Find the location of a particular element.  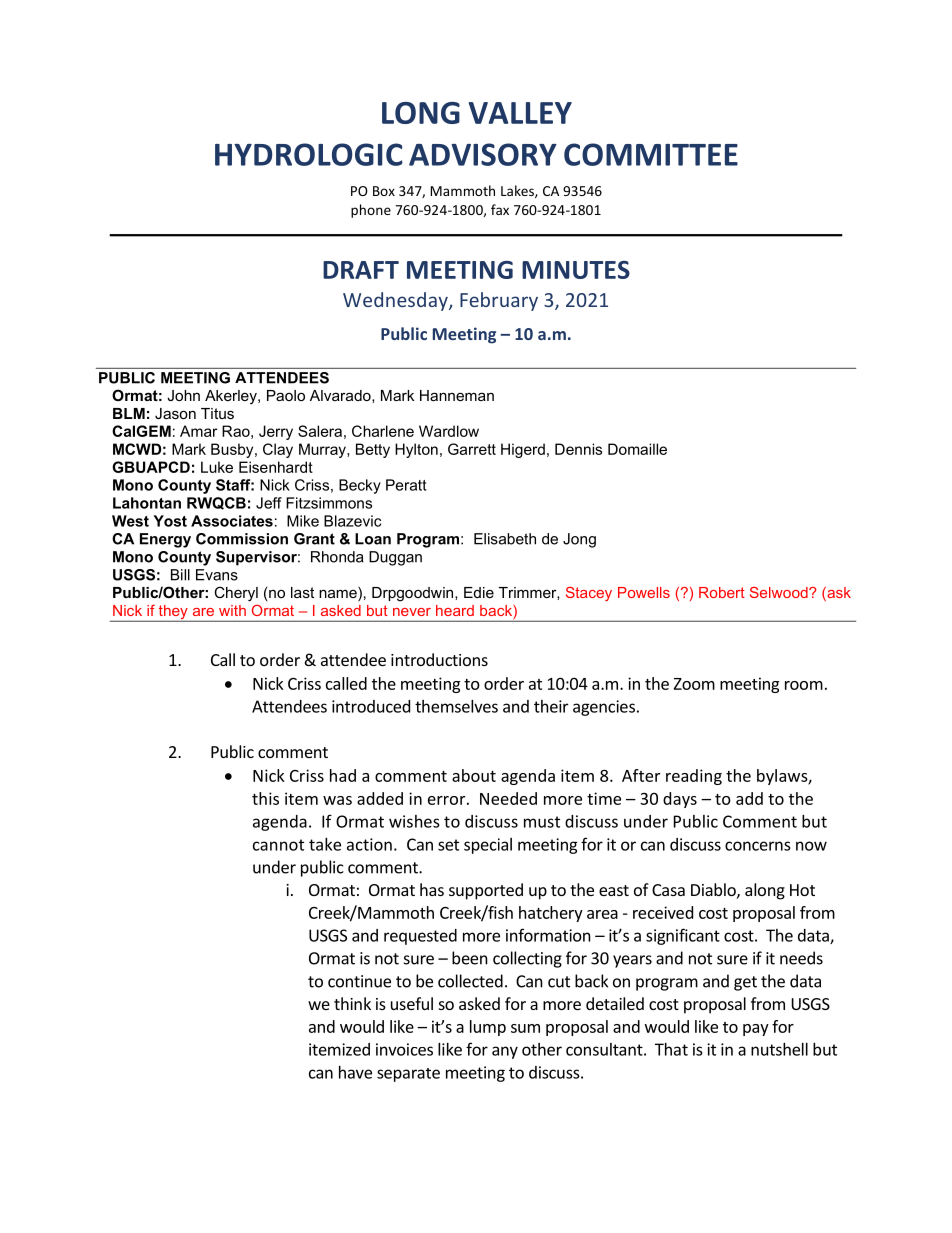

lump is located at coordinates (488, 1028).
